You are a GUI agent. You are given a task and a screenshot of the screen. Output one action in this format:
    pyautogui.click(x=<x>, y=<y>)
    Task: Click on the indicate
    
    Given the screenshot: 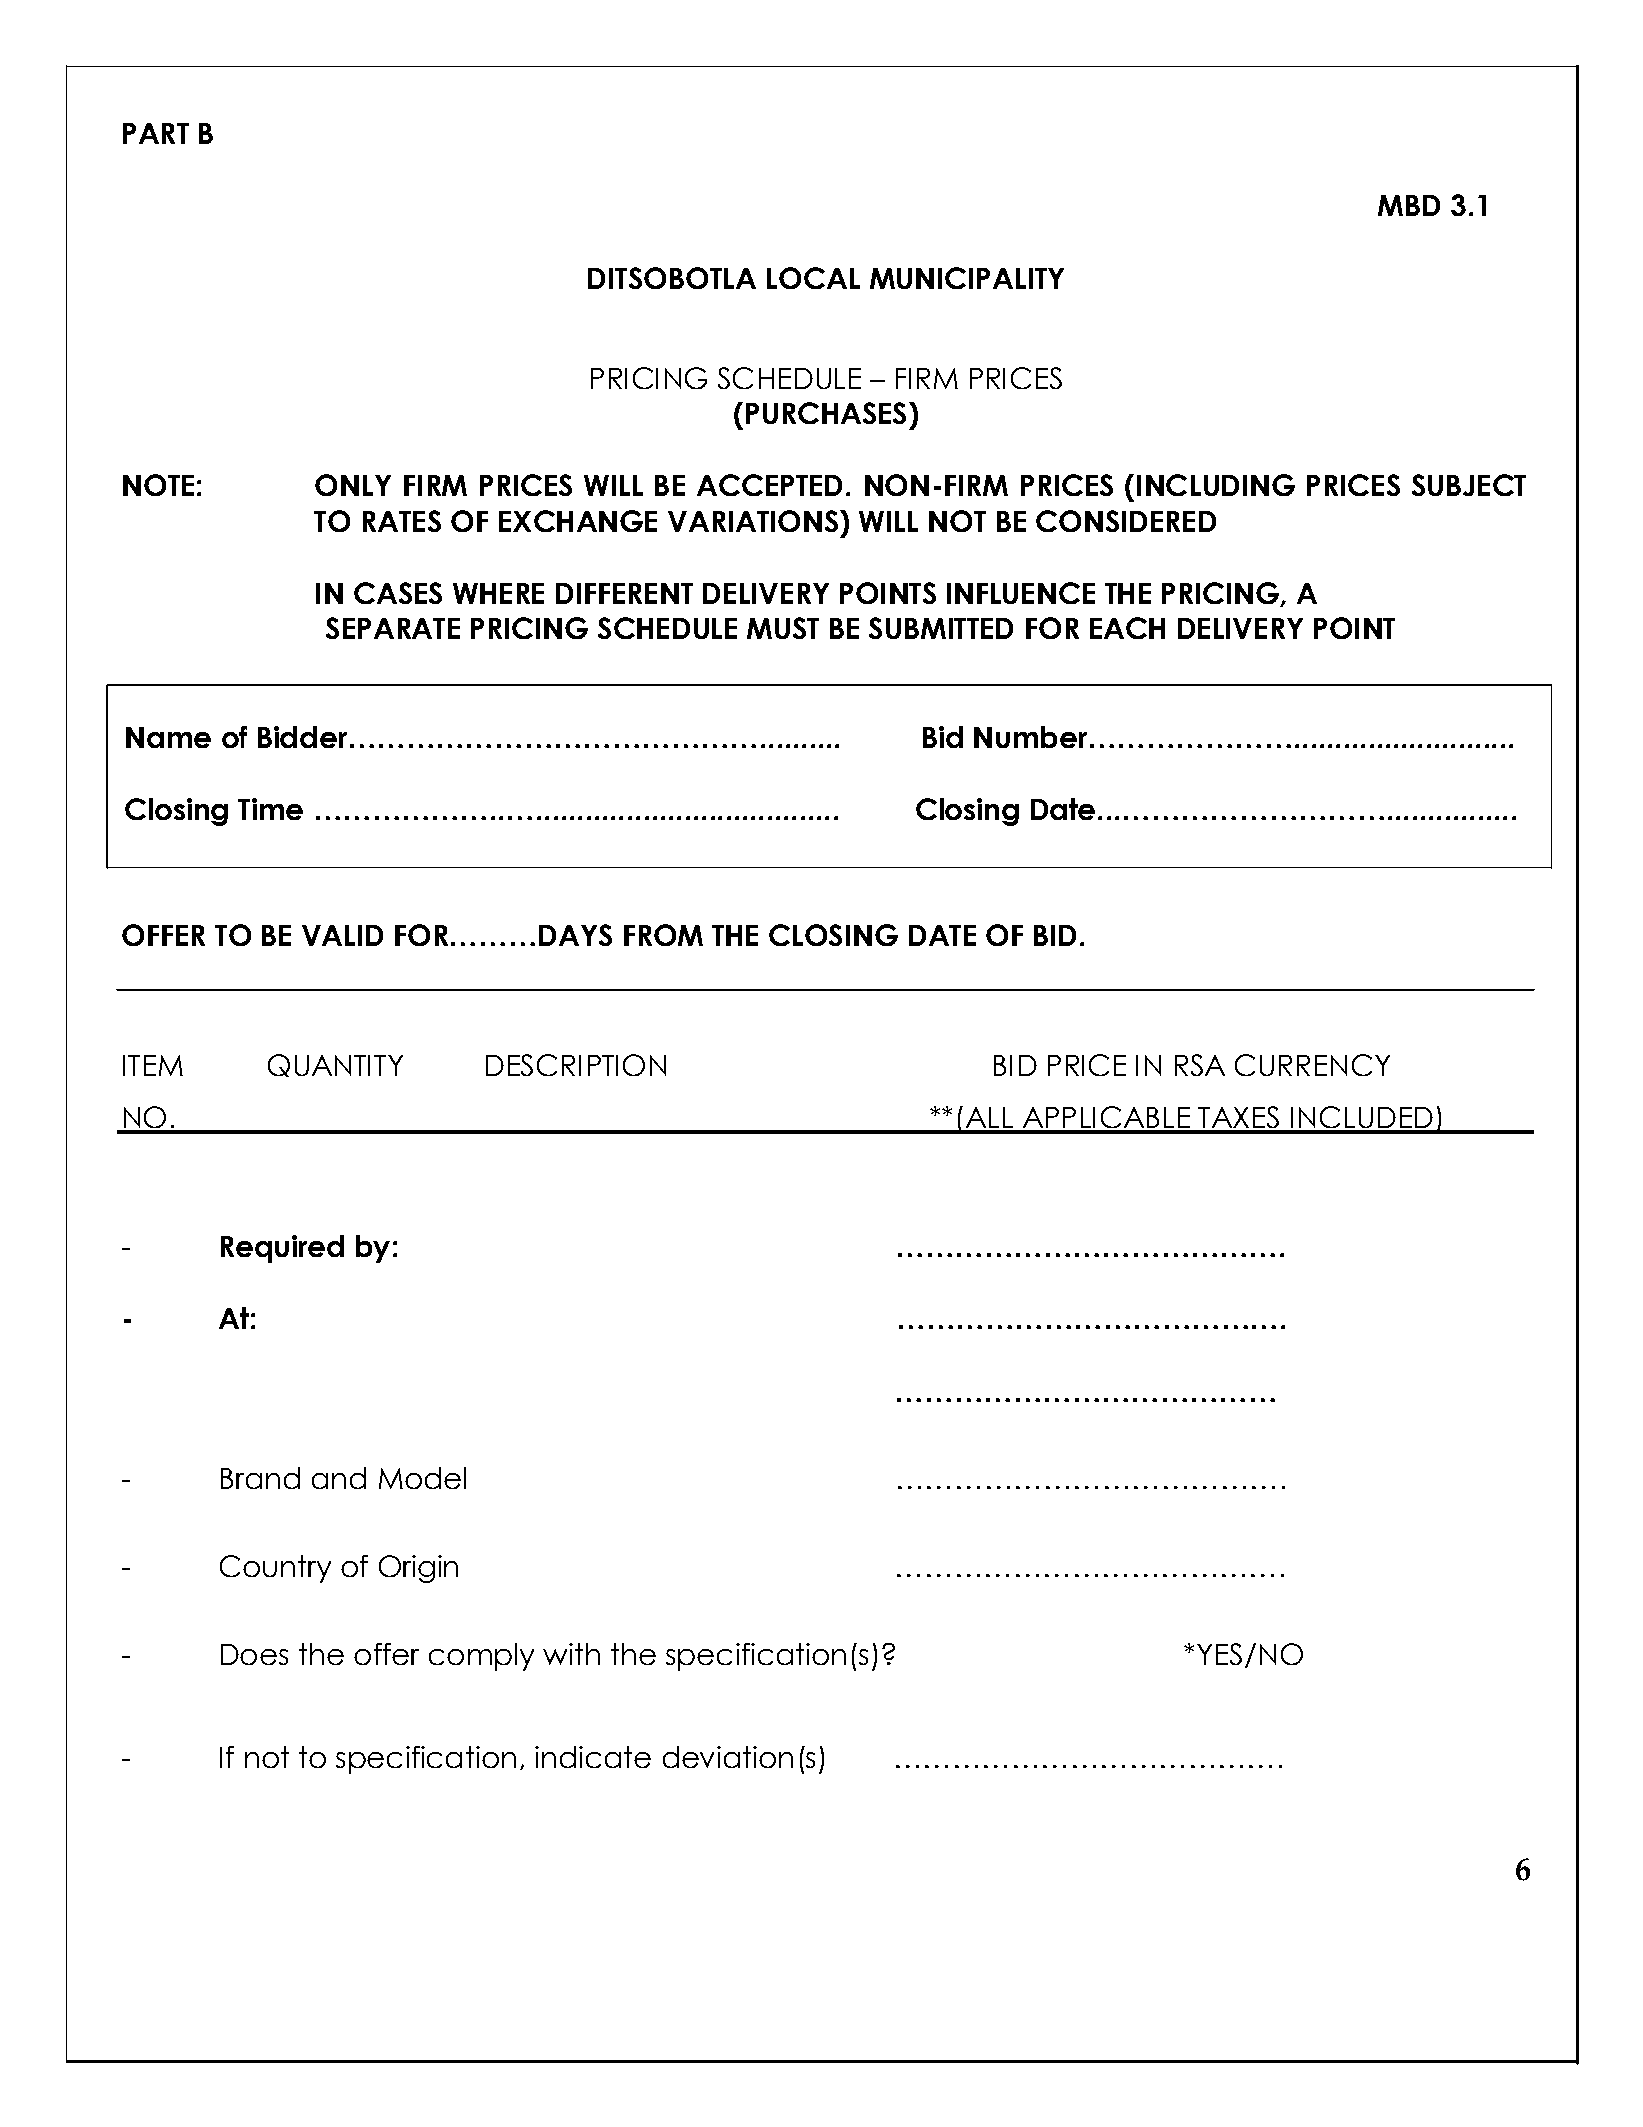 What is the action you would take?
    pyautogui.click(x=593, y=1757)
